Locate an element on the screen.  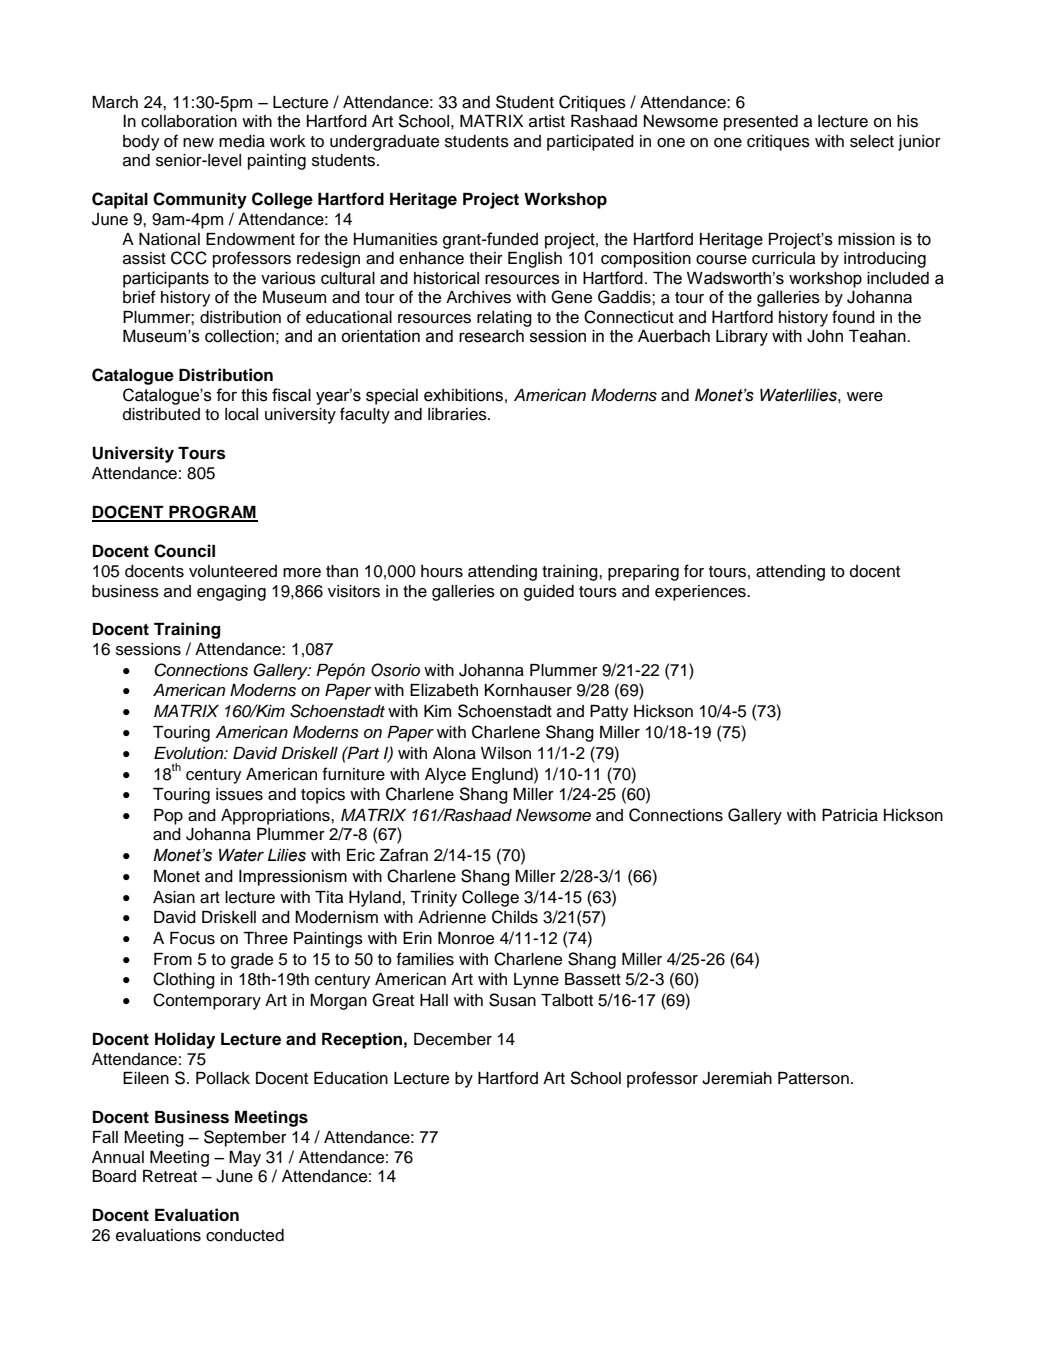
artist is located at coordinates (547, 121).
